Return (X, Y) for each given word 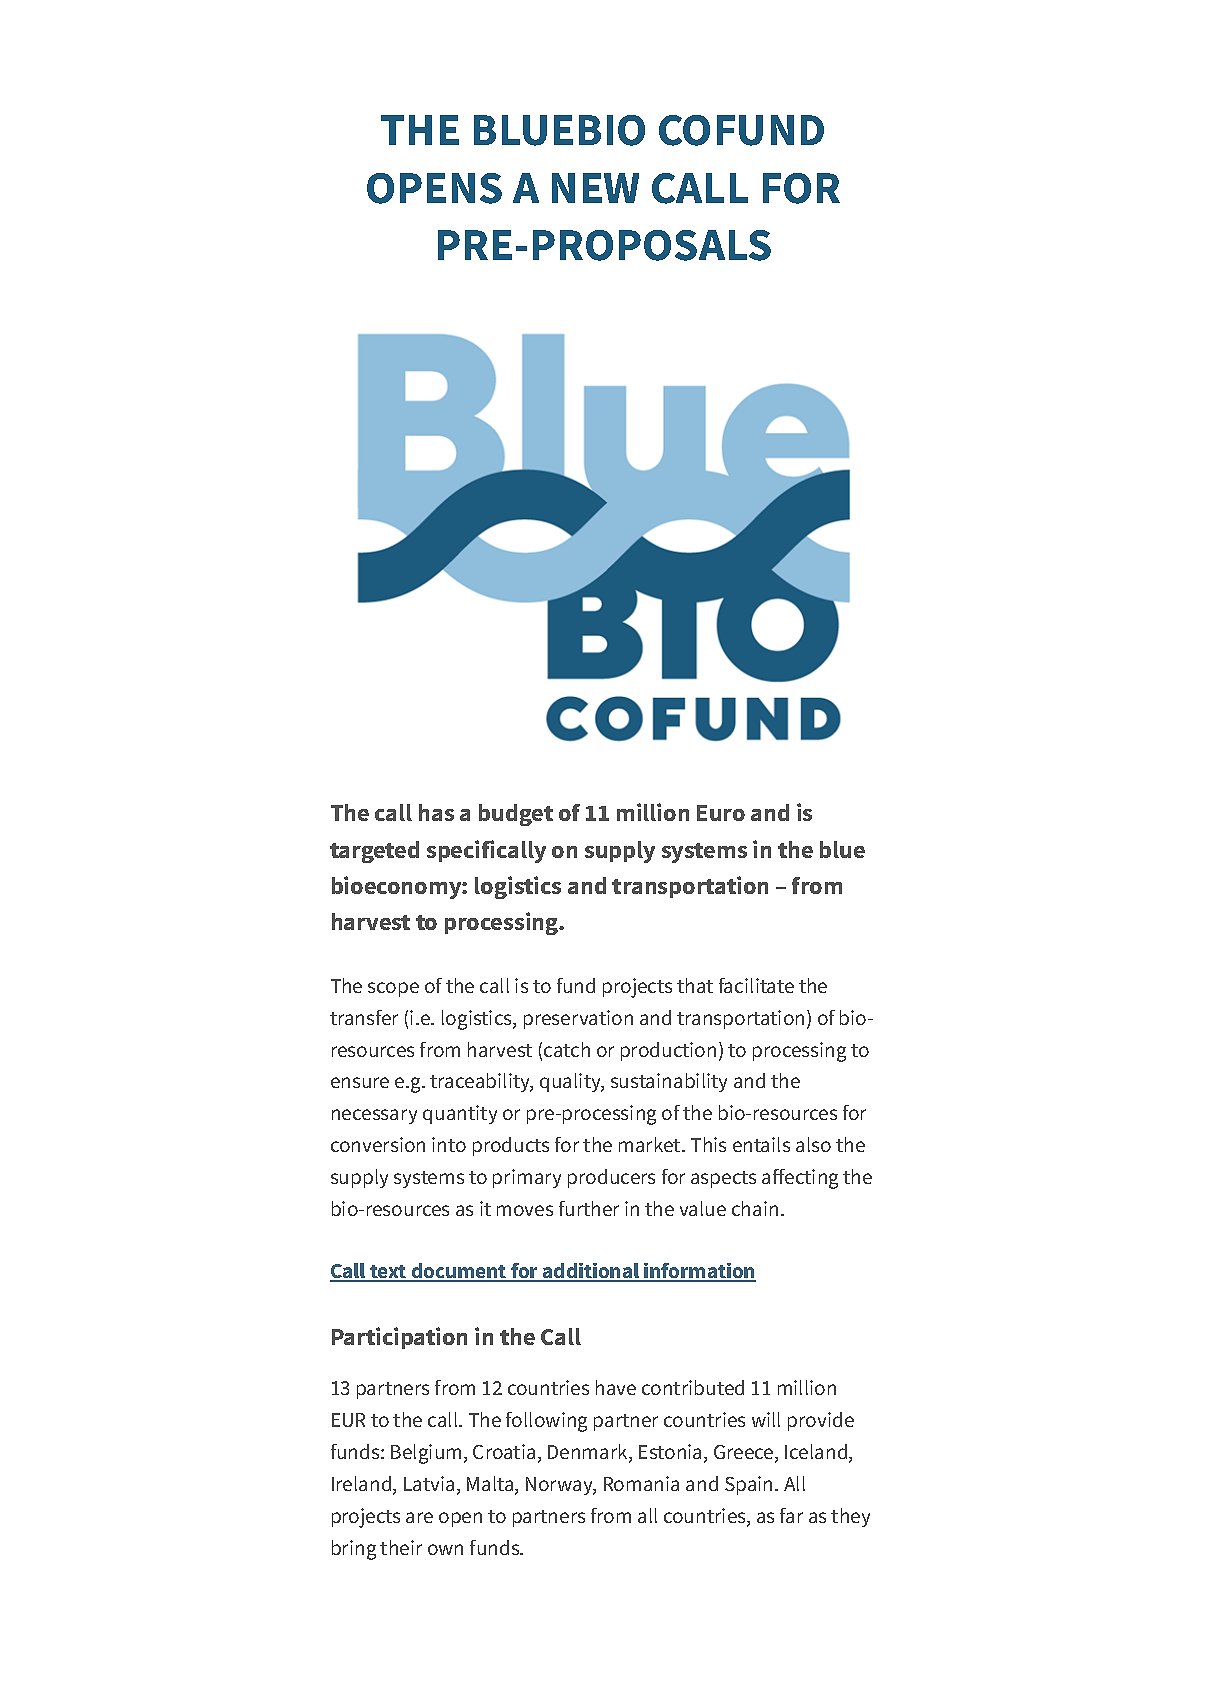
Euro (721, 813)
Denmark (589, 1453)
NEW (595, 188)
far (791, 1515)
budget (516, 815)
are (419, 1517)
